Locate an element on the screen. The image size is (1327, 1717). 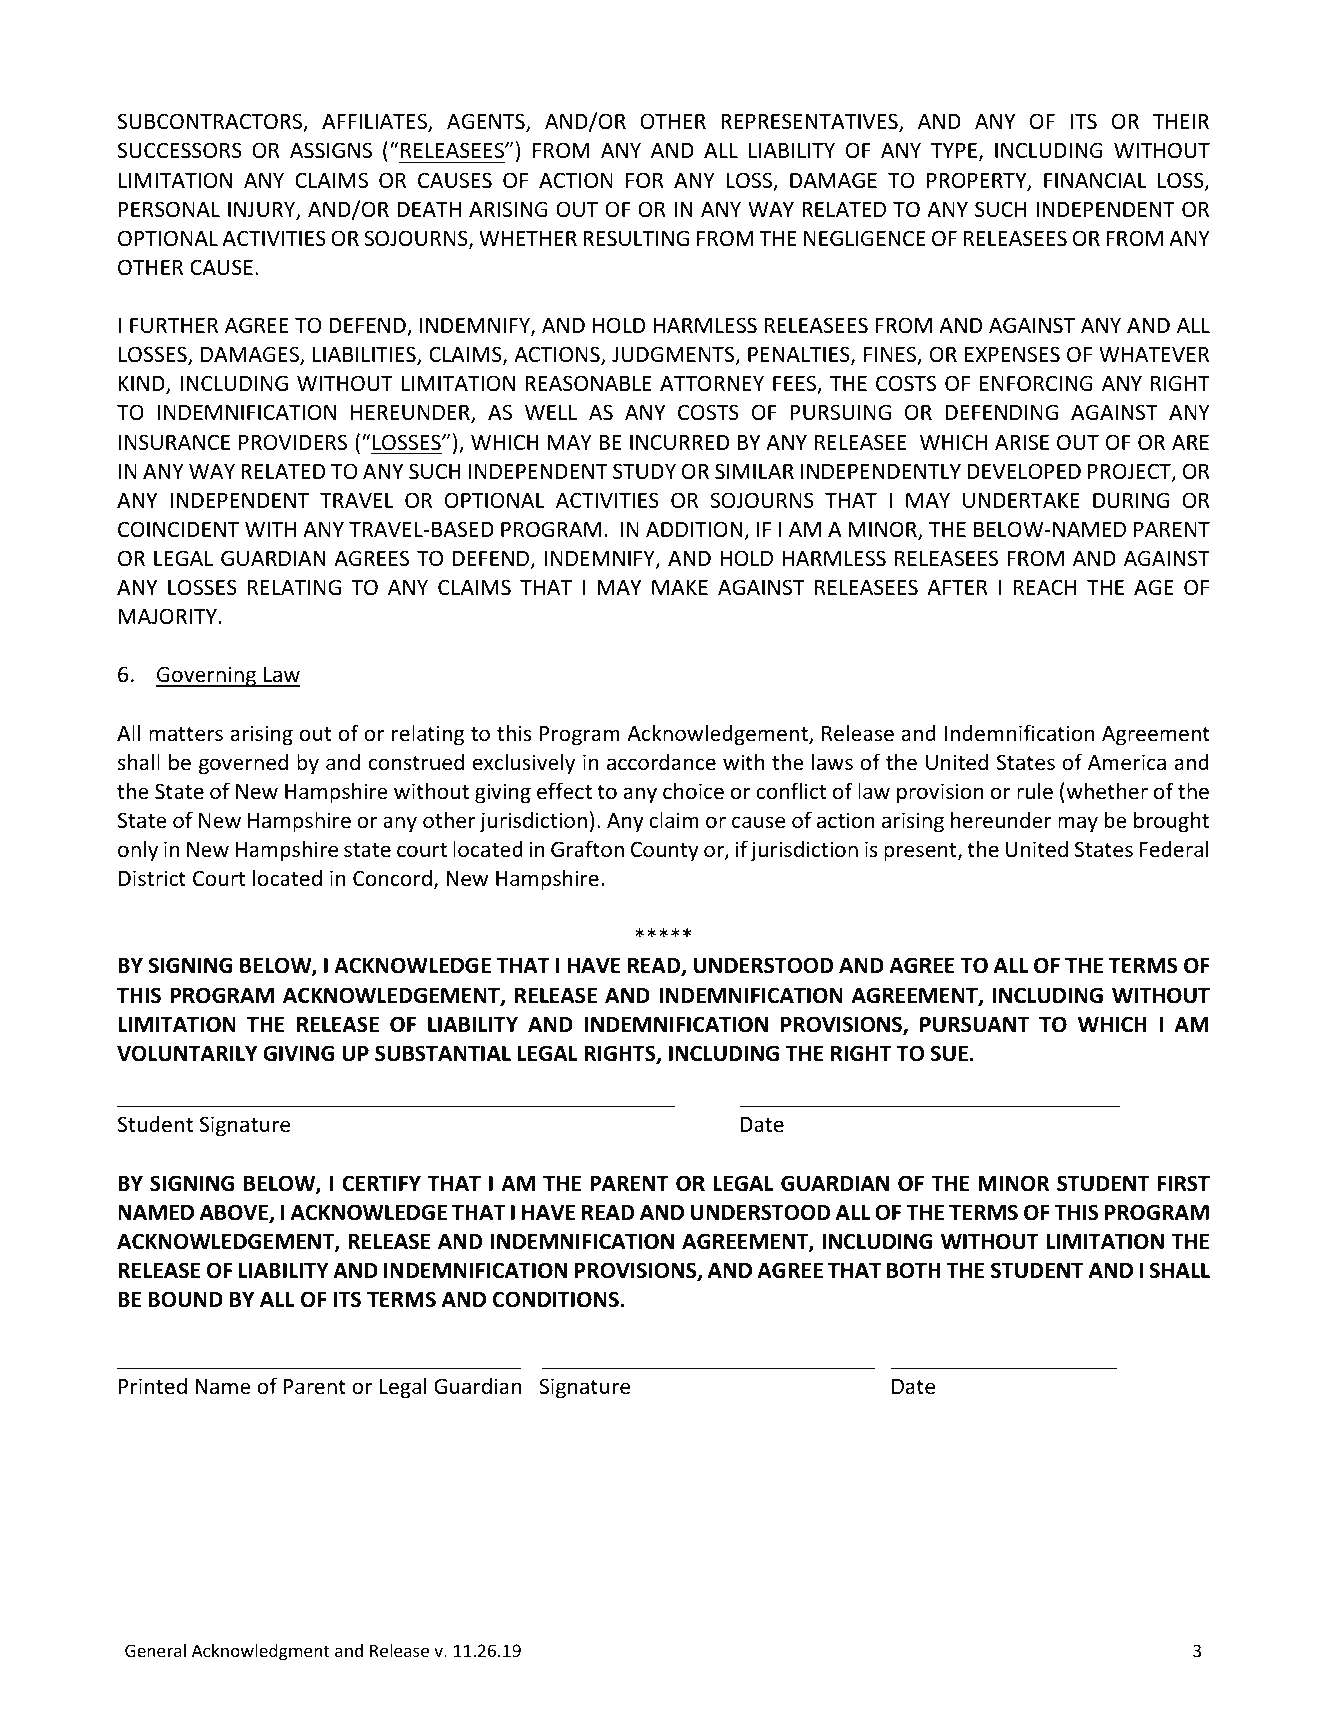
MAKE is located at coordinates (680, 587).
